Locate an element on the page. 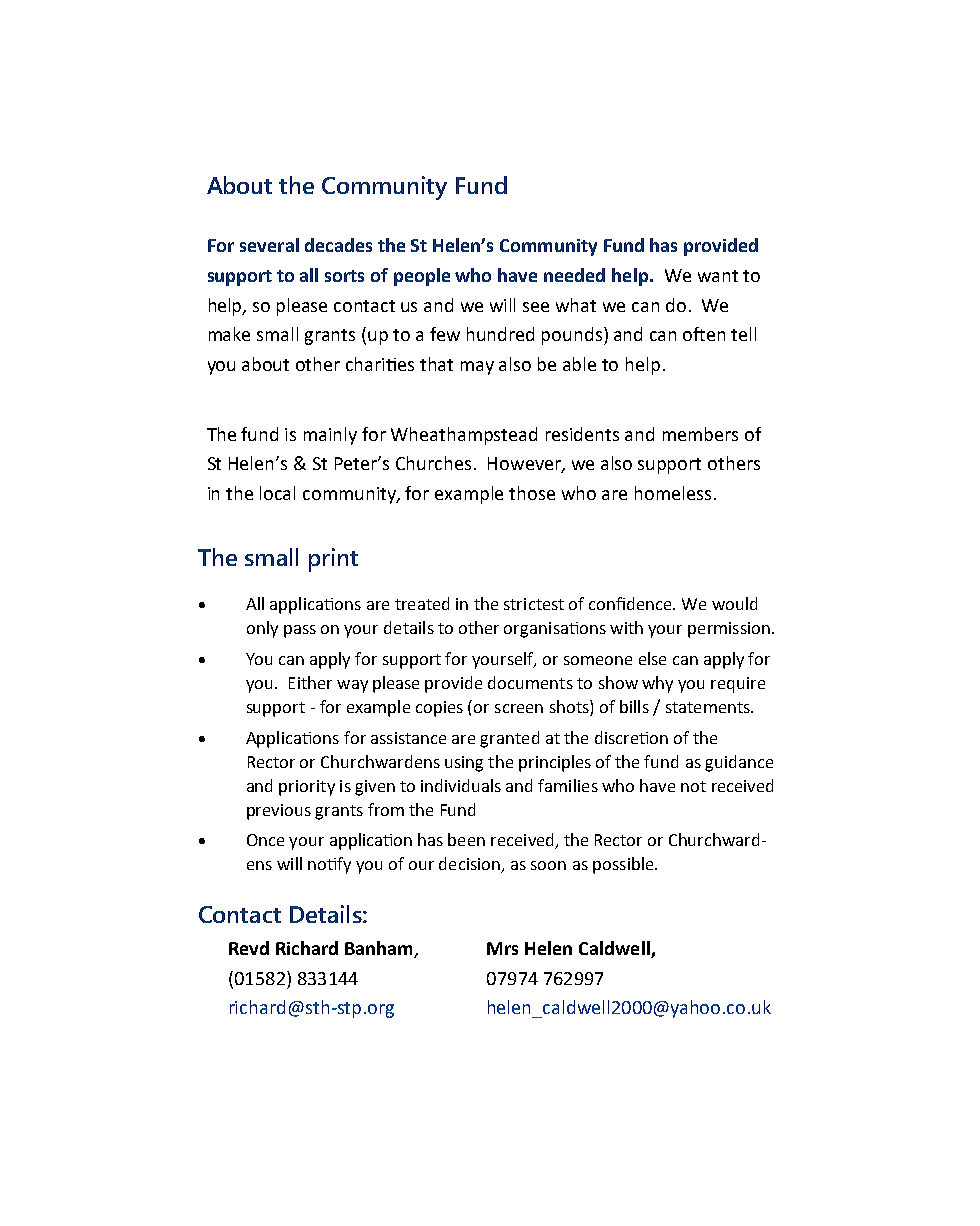 This image has width=980, height=1226. priority is located at coordinates (307, 788).
